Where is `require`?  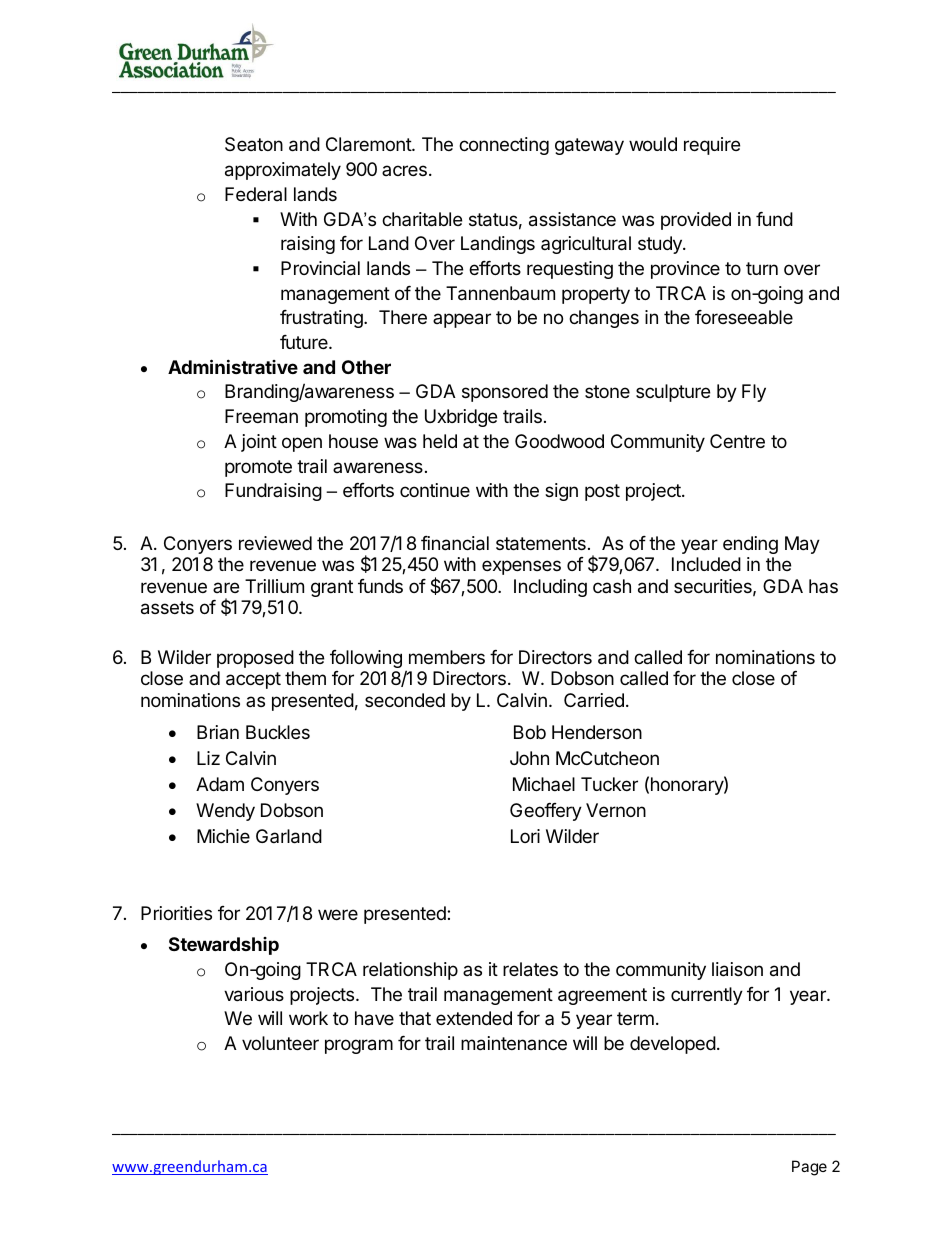 require is located at coordinates (712, 146).
